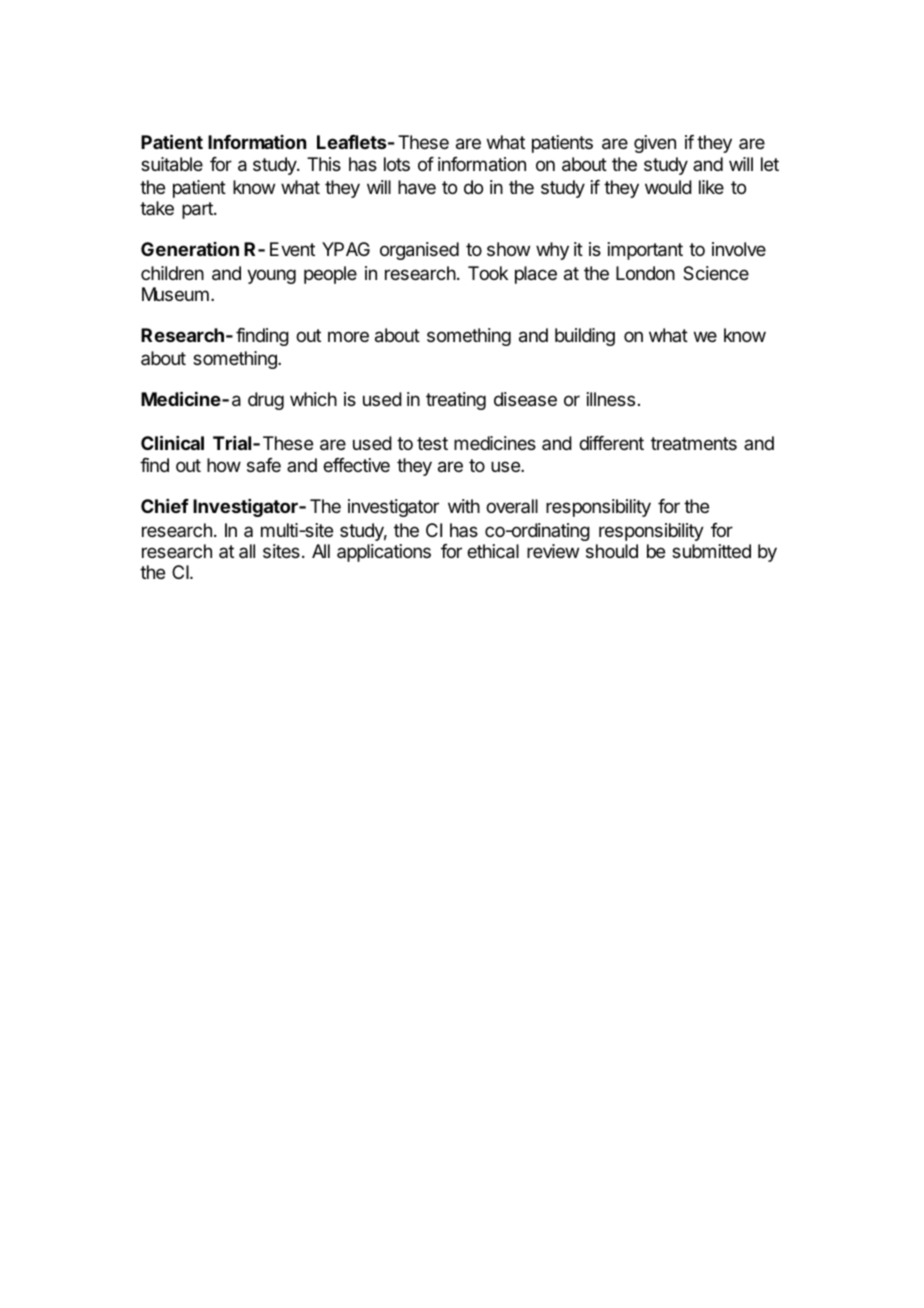  What do you see at coordinates (711, 551) in the screenshot?
I see `submitted` at bounding box center [711, 551].
